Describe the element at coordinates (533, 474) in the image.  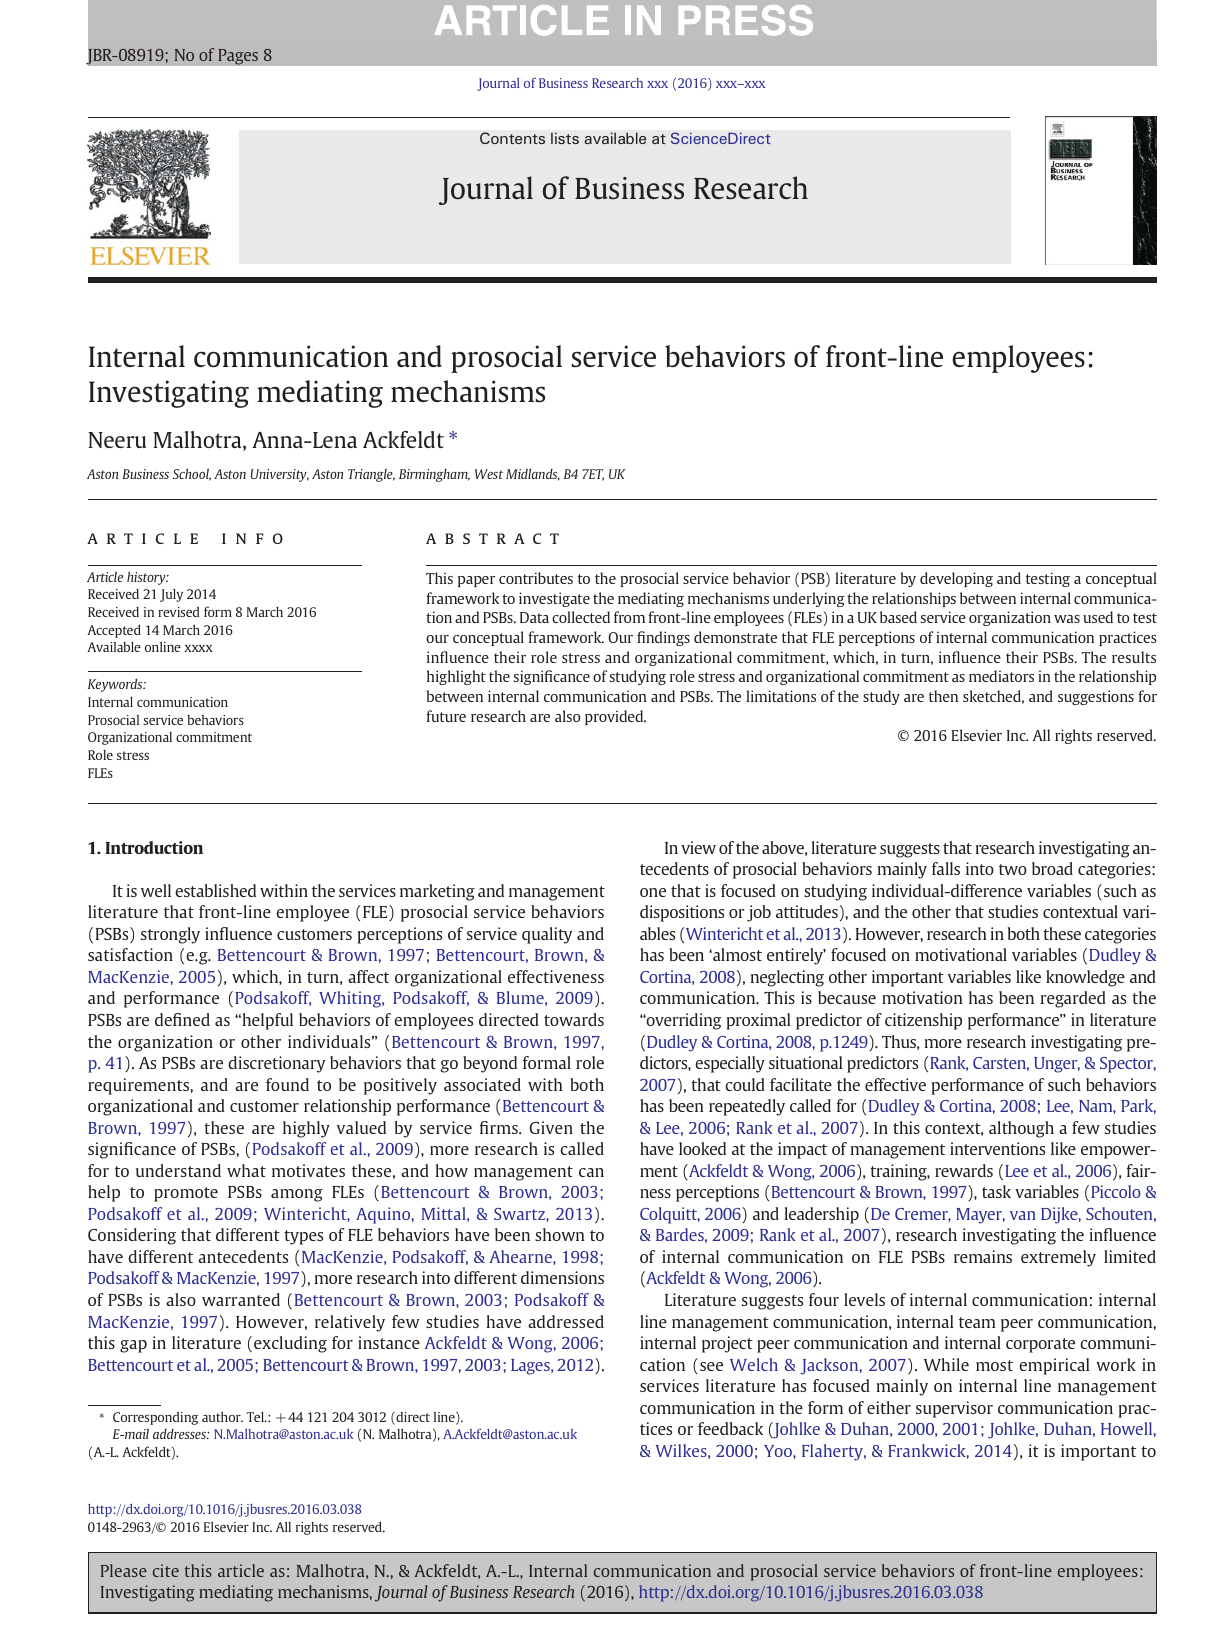
I see `Midlands` at that location.
